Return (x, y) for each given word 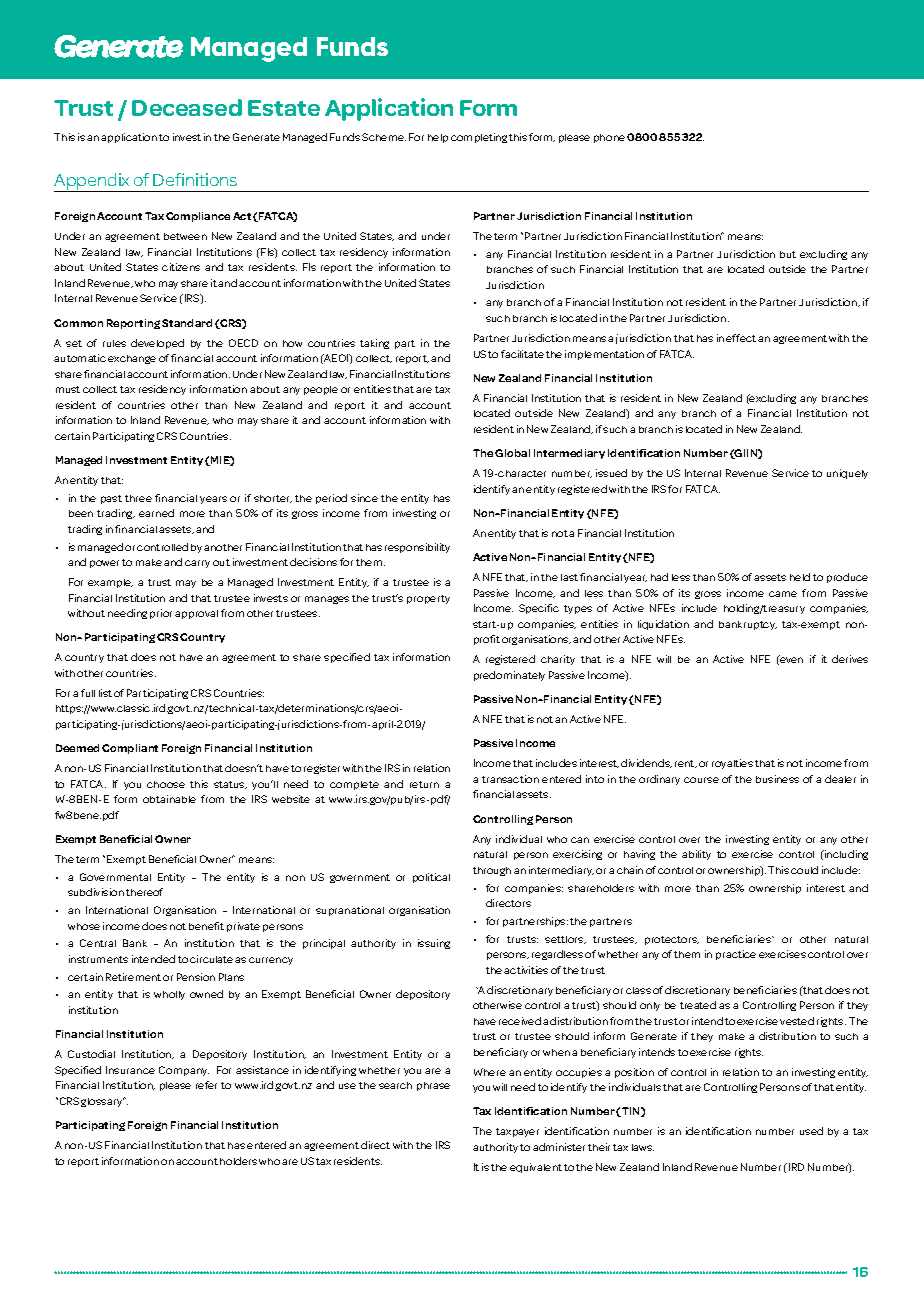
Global (512, 453)
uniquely (847, 474)
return (424, 784)
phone (609, 138)
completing (479, 138)
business (777, 779)
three (138, 498)
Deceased (187, 107)
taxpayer (517, 1132)
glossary (103, 1102)
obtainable (169, 799)
